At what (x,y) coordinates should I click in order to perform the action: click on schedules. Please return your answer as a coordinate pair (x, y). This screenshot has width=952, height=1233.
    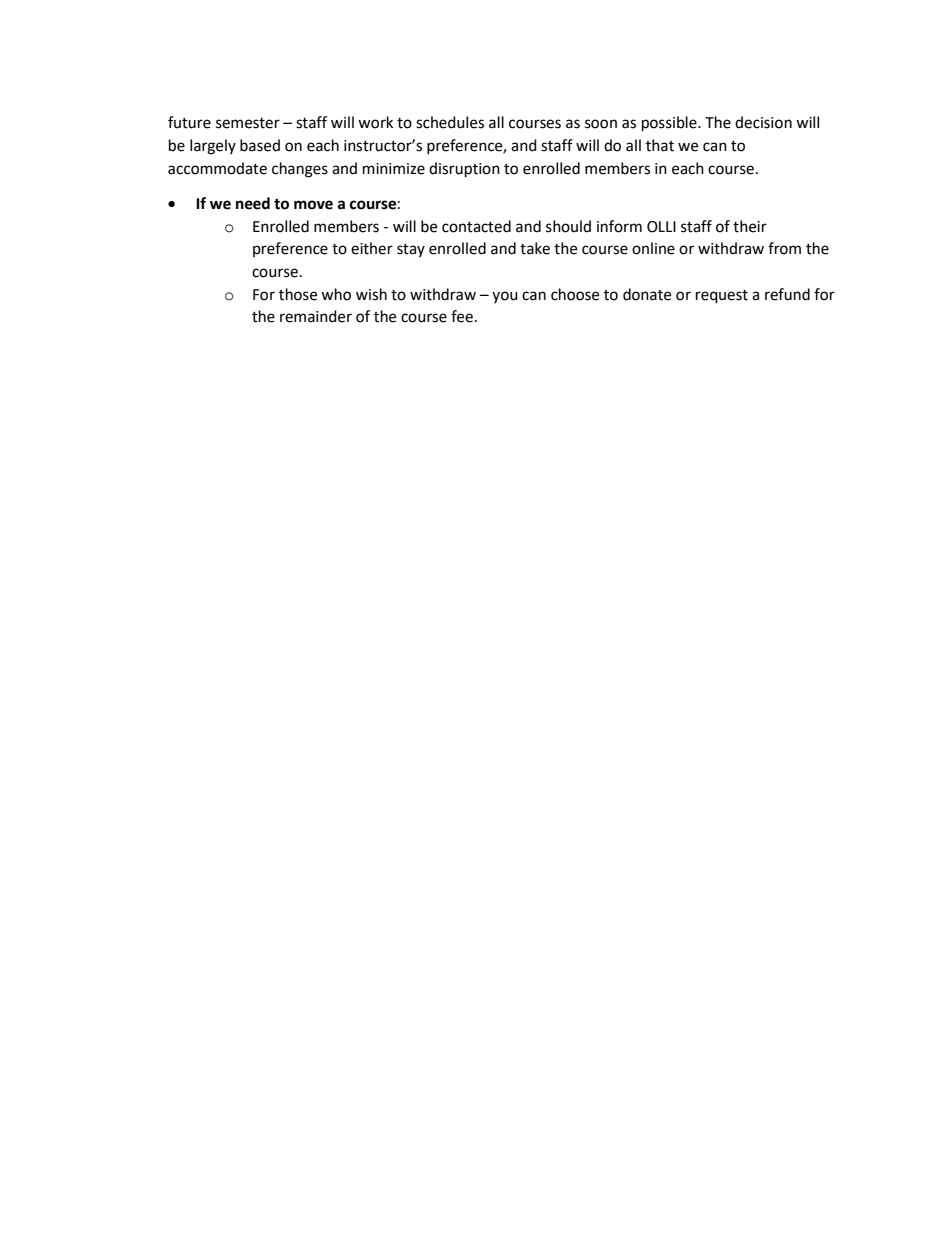
    Looking at the image, I should click on (450, 122).
